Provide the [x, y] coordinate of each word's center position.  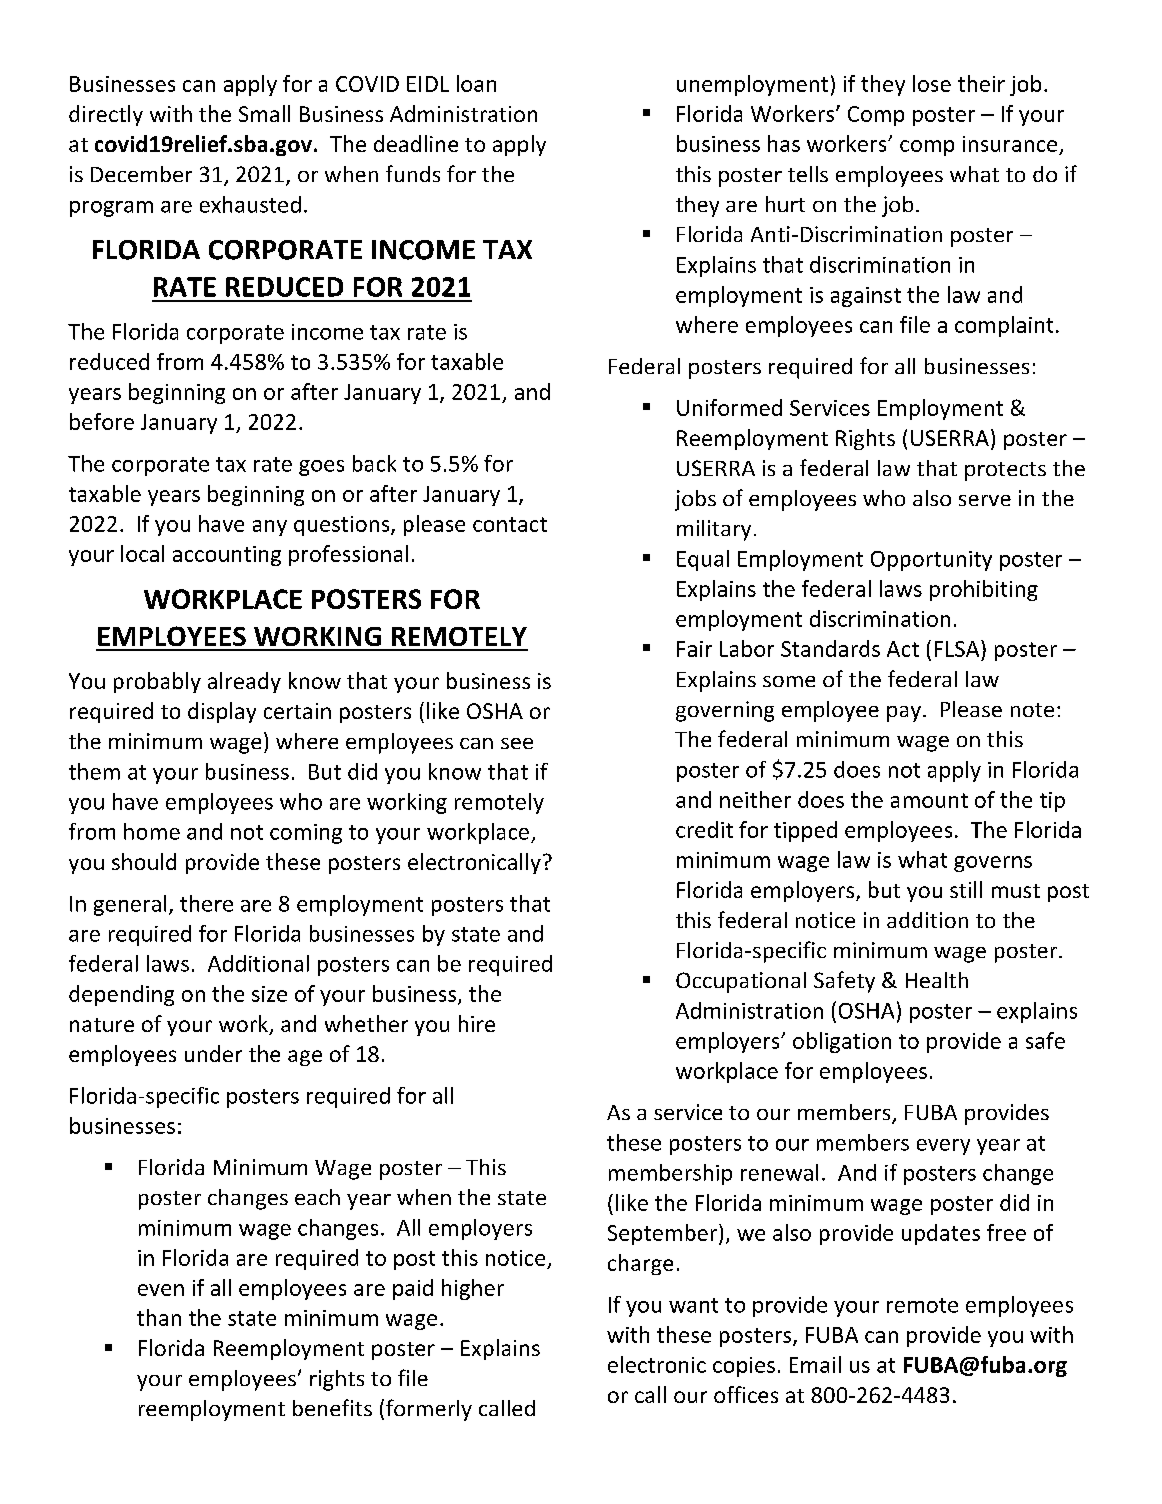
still [966, 889]
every [943, 1147]
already [244, 682]
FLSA [958, 648]
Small [264, 113]
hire [477, 1023]
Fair [694, 649]
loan [476, 83]
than [159, 1317]
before [102, 421]
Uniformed [729, 407]
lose [932, 83]
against [866, 297]
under [213, 1053]
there [206, 903]
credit [704, 829]
